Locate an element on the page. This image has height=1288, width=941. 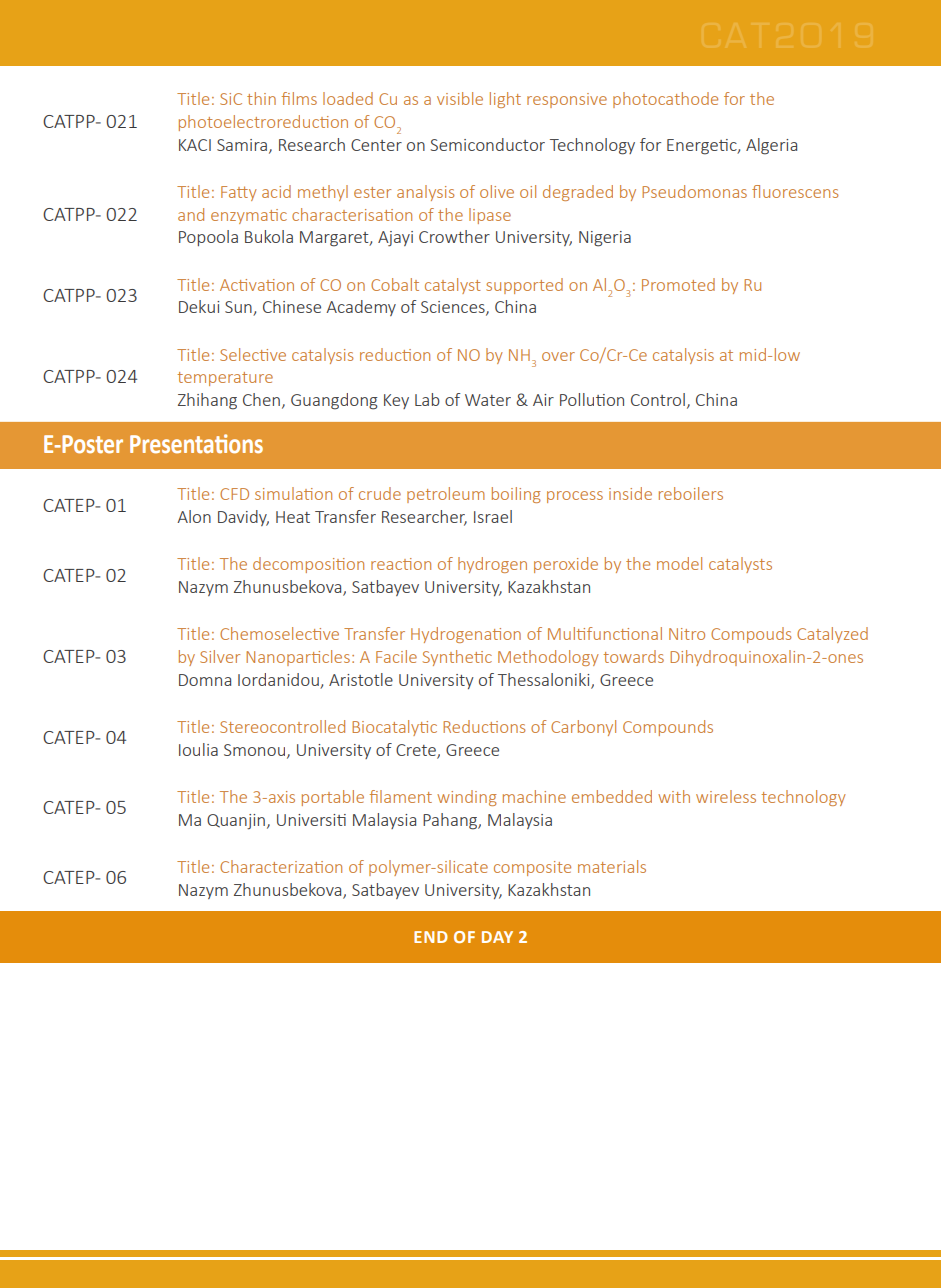
Characterization is located at coordinates (281, 866).
